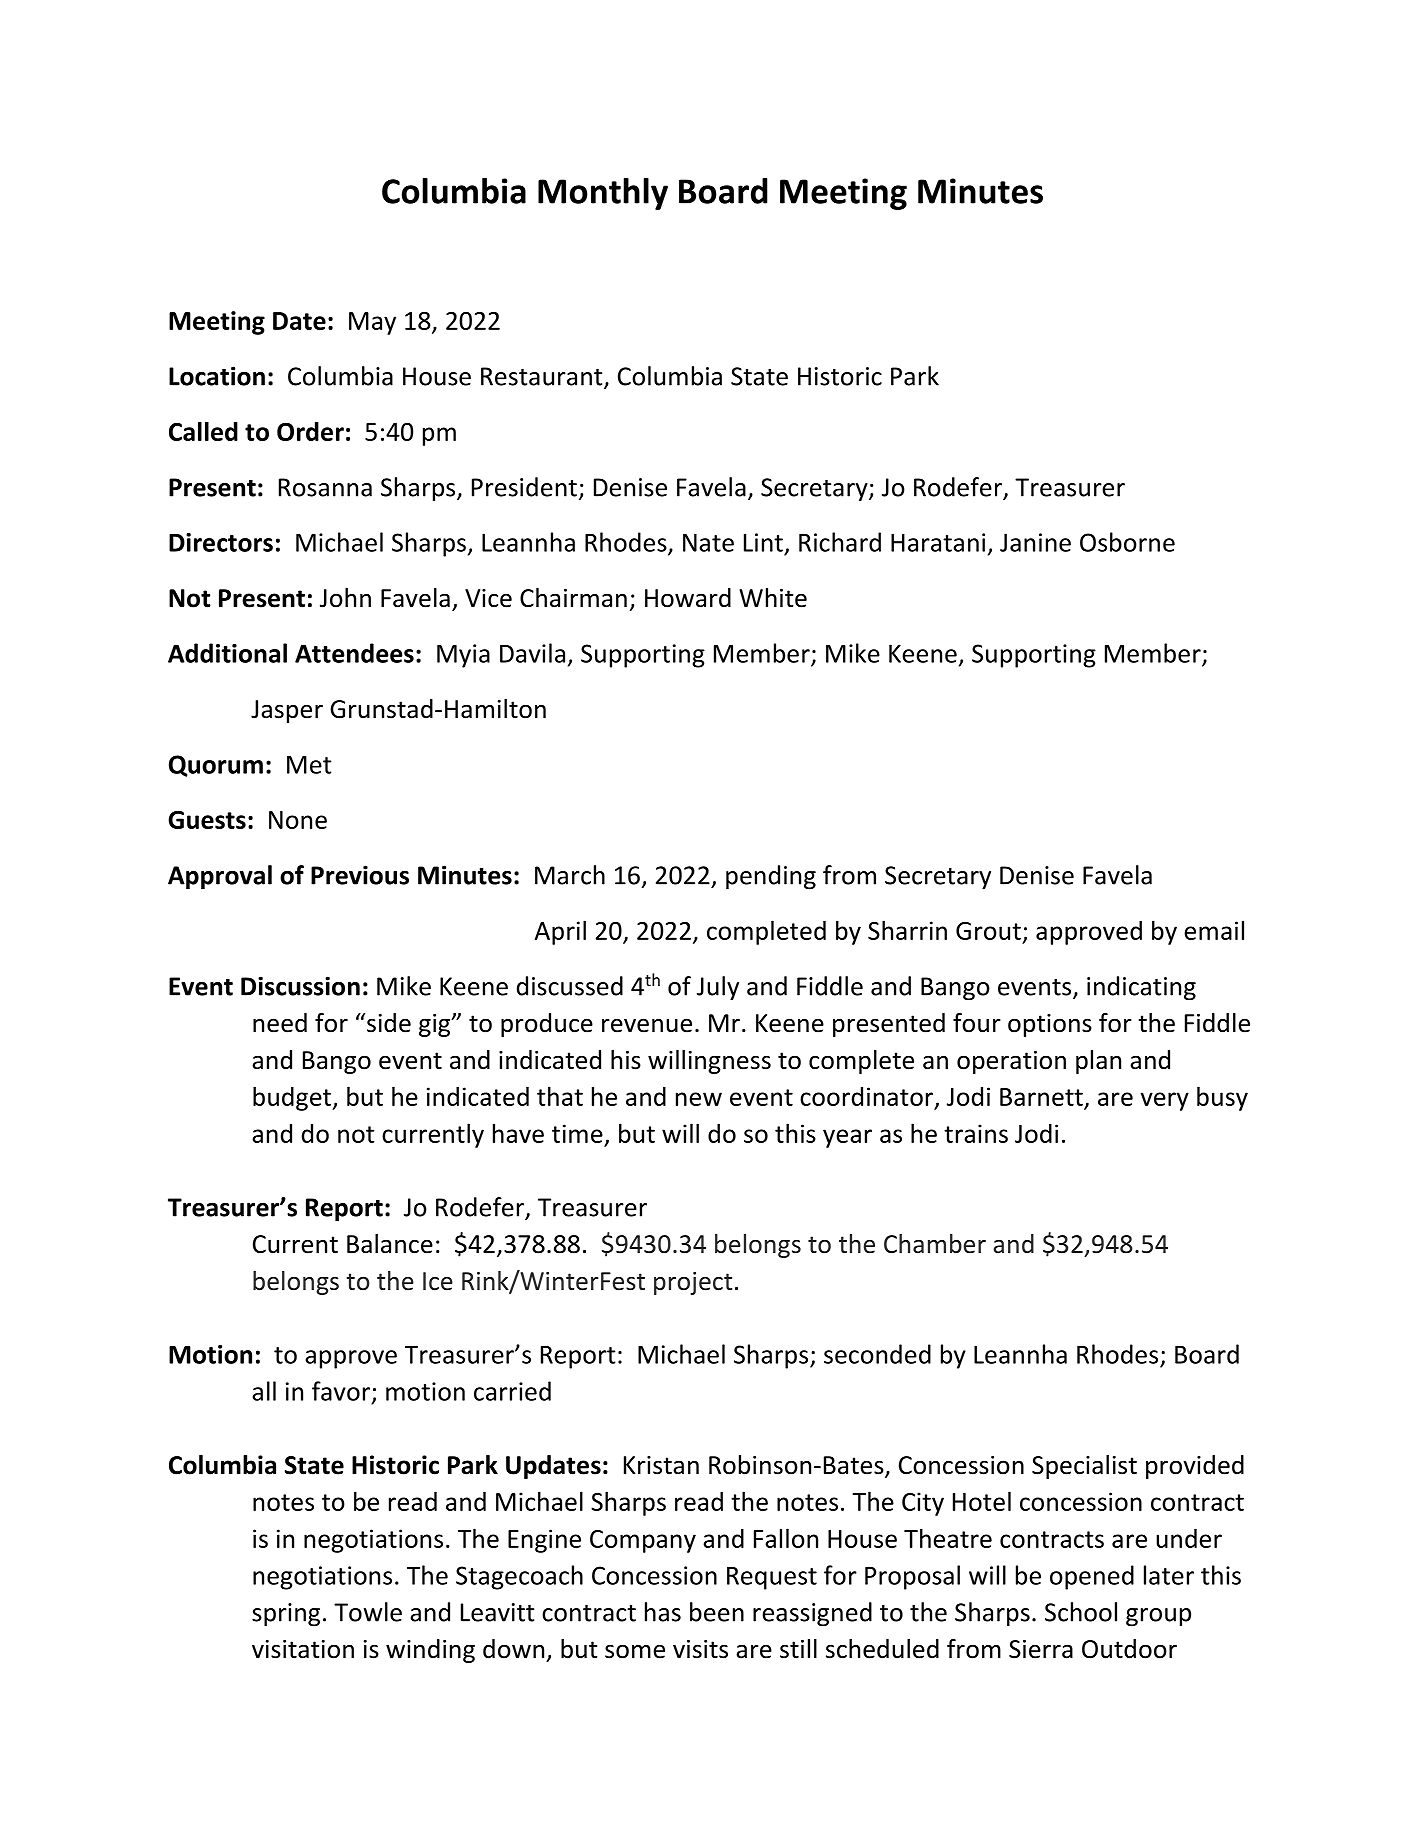 This screenshot has width=1425, height=1845. What do you see at coordinates (293, 1098) in the screenshot?
I see `budget` at bounding box center [293, 1098].
